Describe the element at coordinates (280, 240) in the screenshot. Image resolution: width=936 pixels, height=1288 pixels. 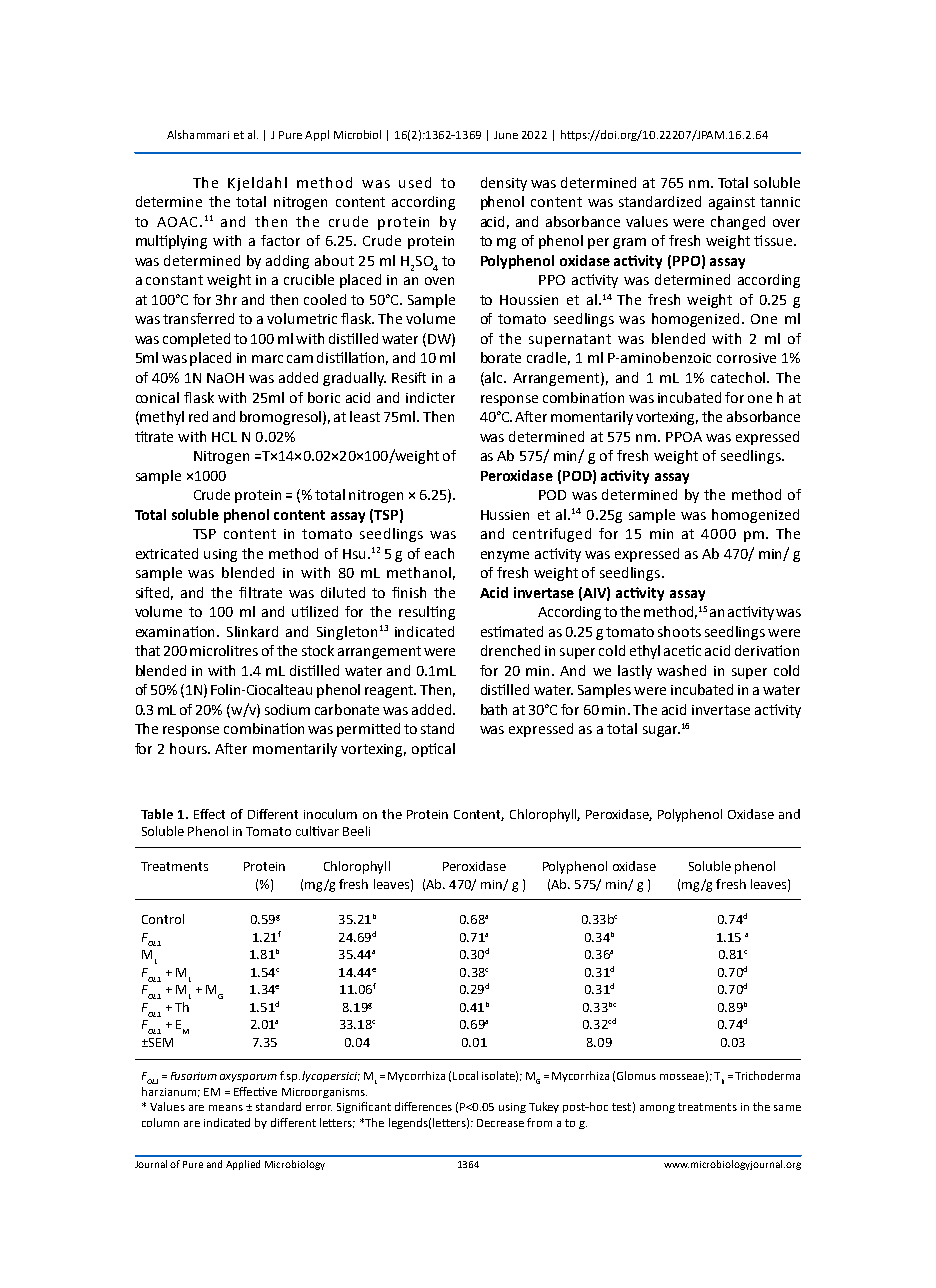
I see `factor` at that location.
